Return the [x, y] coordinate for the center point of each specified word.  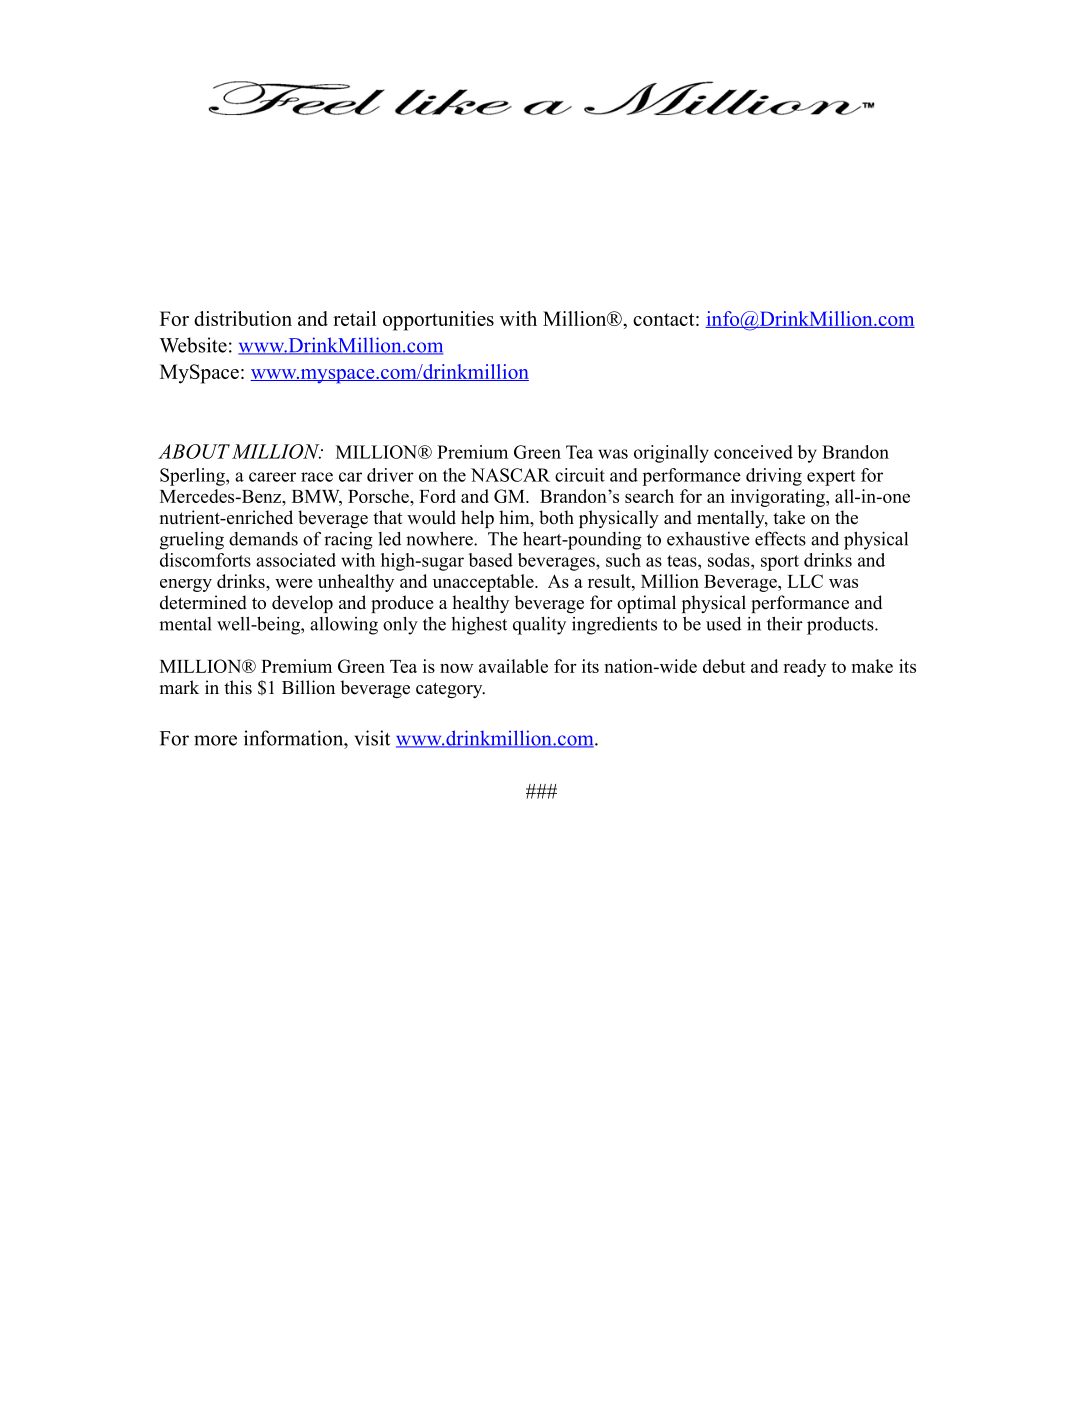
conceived [753, 452]
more [215, 740]
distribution [243, 318]
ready [804, 668]
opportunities [438, 321]
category [450, 690]
